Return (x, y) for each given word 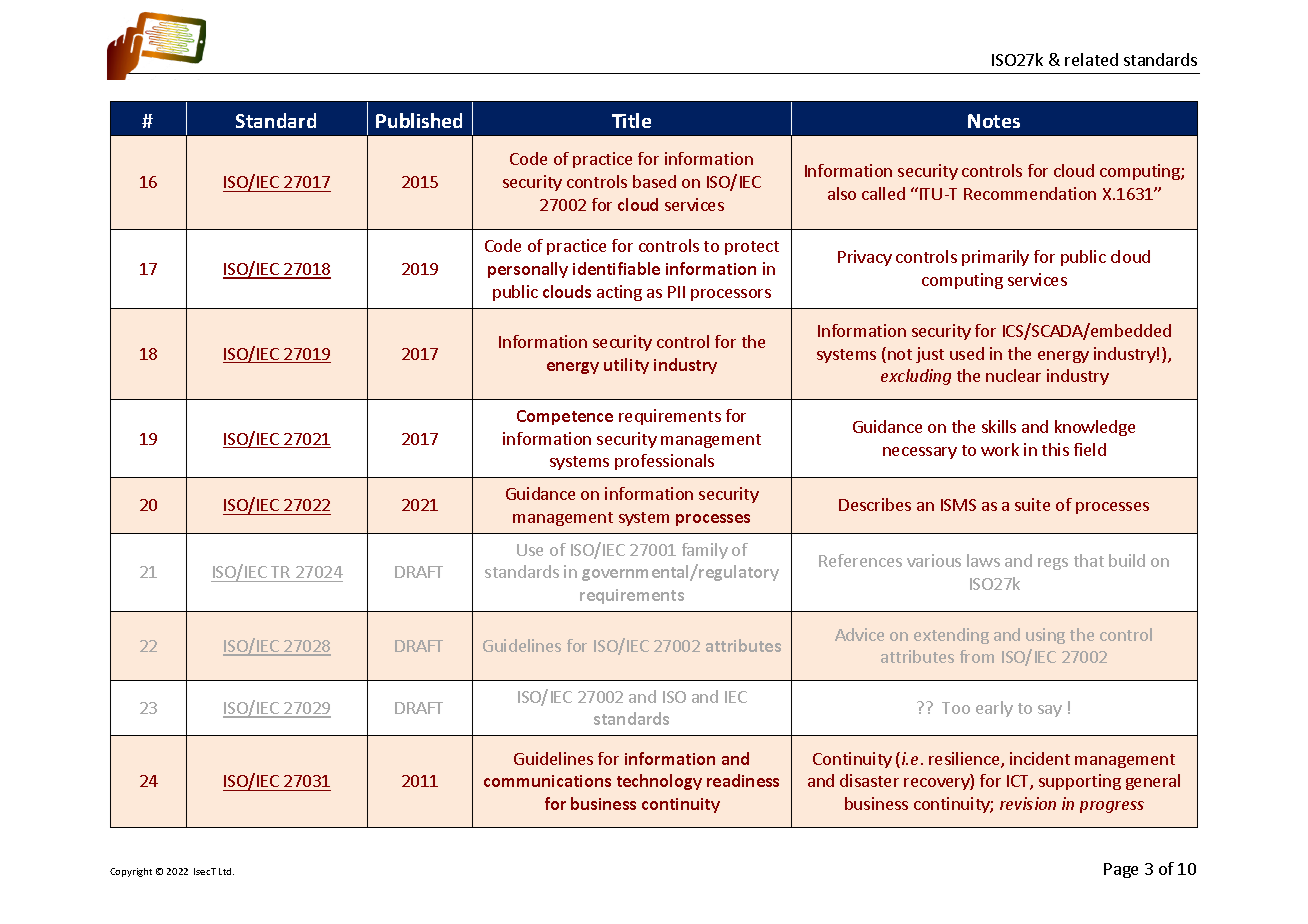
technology (659, 782)
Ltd (226, 871)
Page (1121, 870)
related (1091, 59)
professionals (664, 462)
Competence (565, 417)
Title (631, 120)
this (1055, 449)
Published (419, 120)
